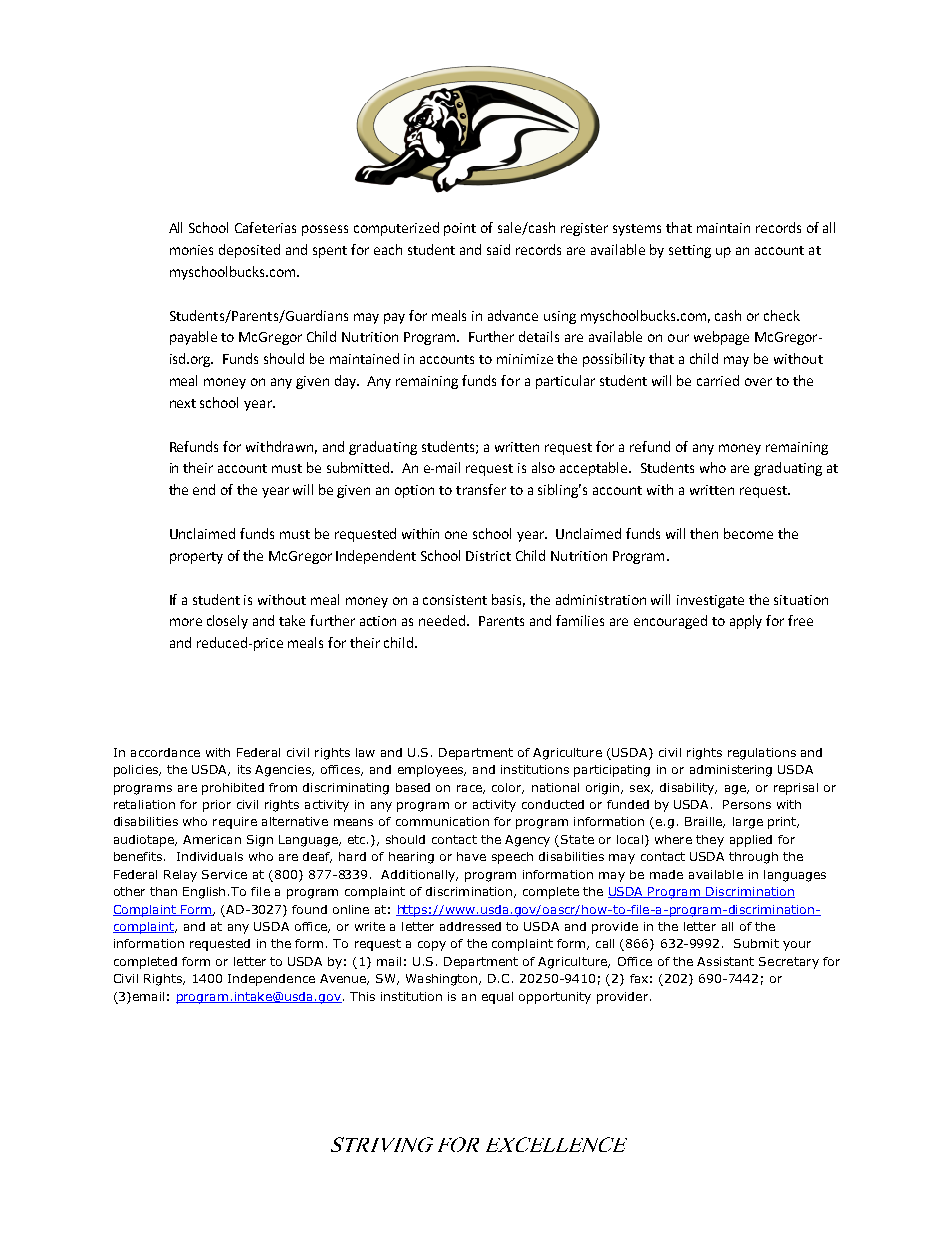 This page has width=952, height=1233. Describe the element at coordinates (271, 980) in the page. I see `Independence` at that location.
